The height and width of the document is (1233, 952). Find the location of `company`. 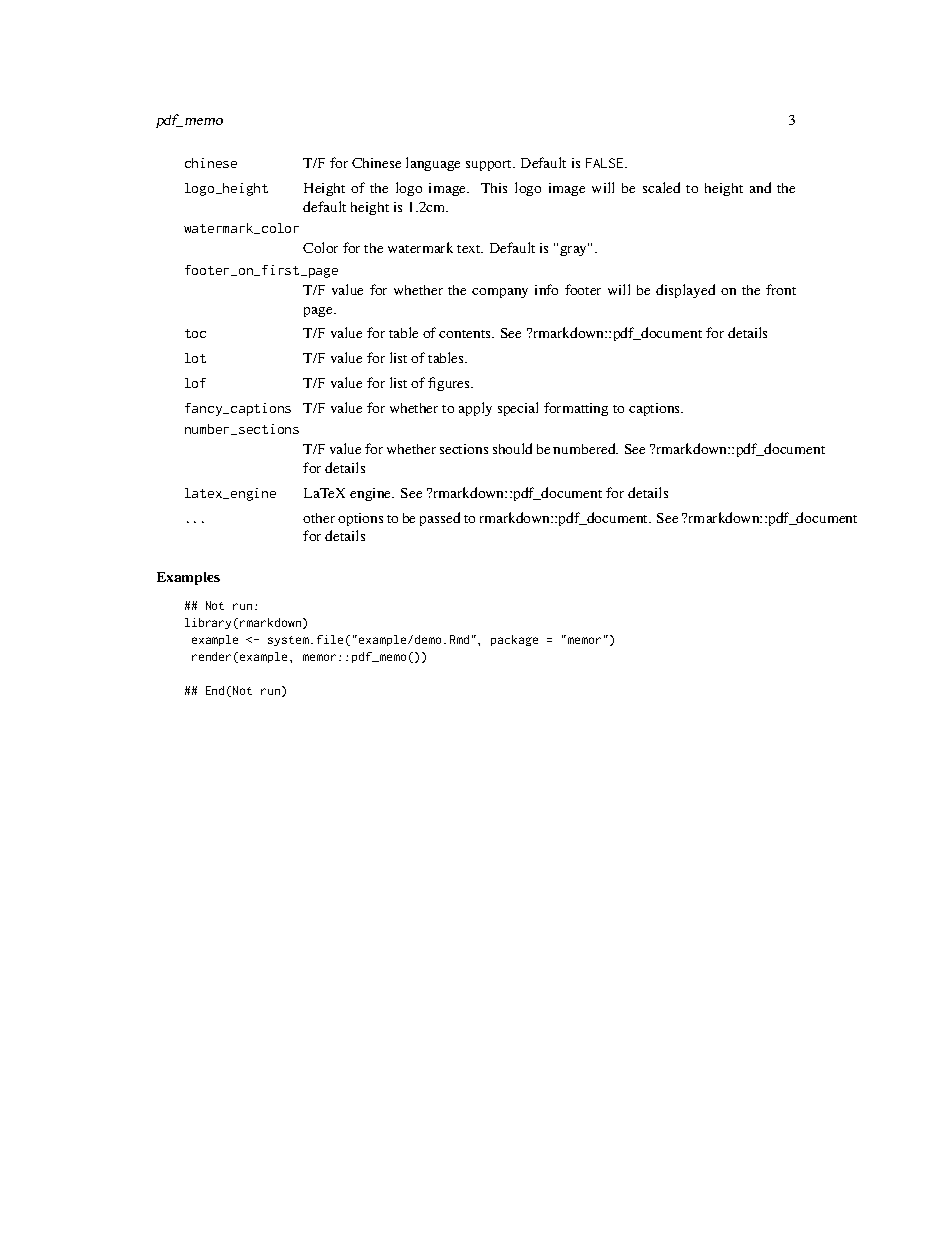

company is located at coordinates (500, 293).
